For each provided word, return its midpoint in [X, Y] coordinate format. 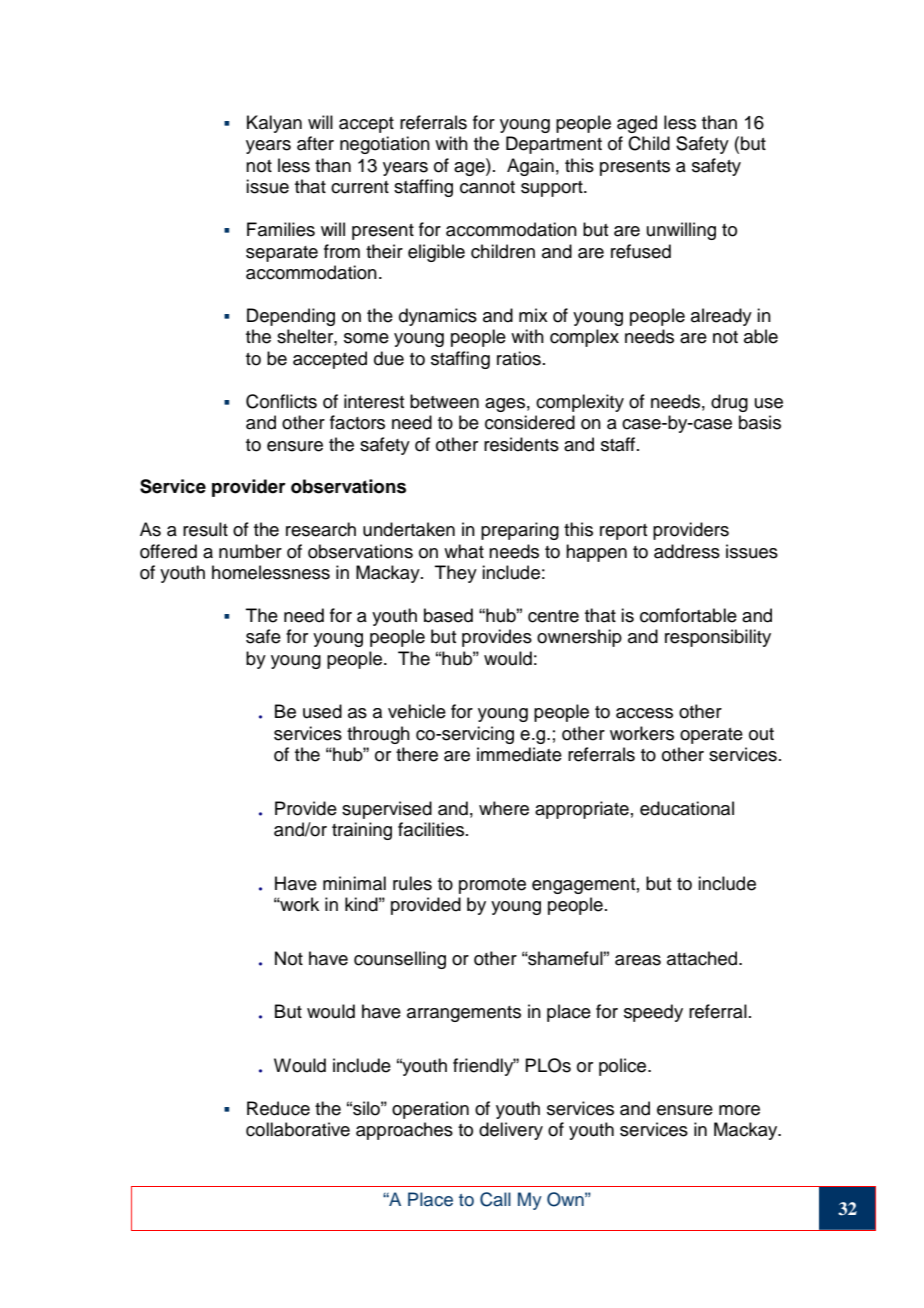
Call [495, 1199]
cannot [487, 187]
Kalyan [274, 124]
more [739, 1110]
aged [637, 124]
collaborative [298, 1129]
